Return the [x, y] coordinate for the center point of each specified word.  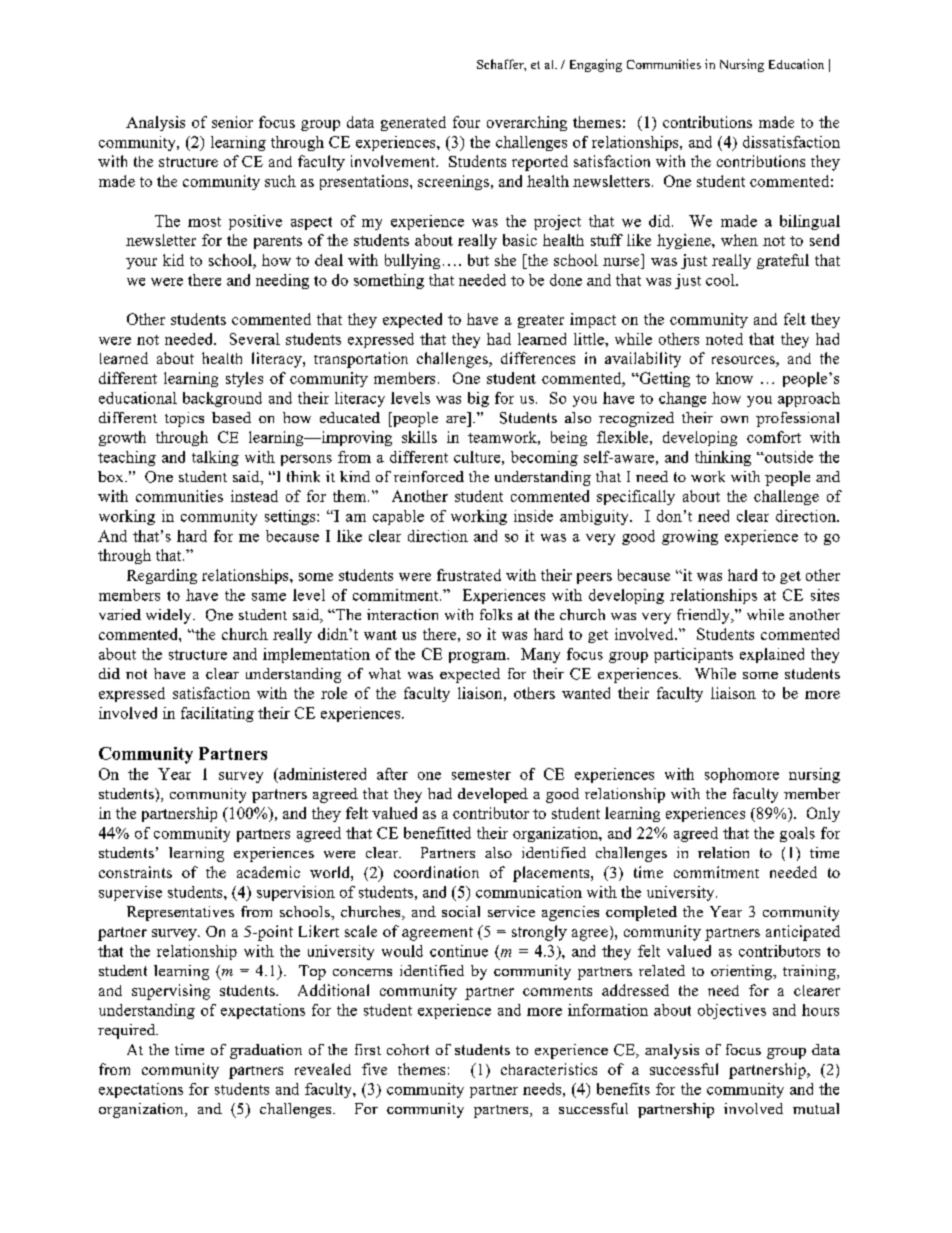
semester [481, 775]
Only [823, 814]
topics [184, 419]
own [734, 419]
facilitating [217, 714]
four [466, 122]
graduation [266, 1051]
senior [232, 122]
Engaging [596, 65]
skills [419, 437]
